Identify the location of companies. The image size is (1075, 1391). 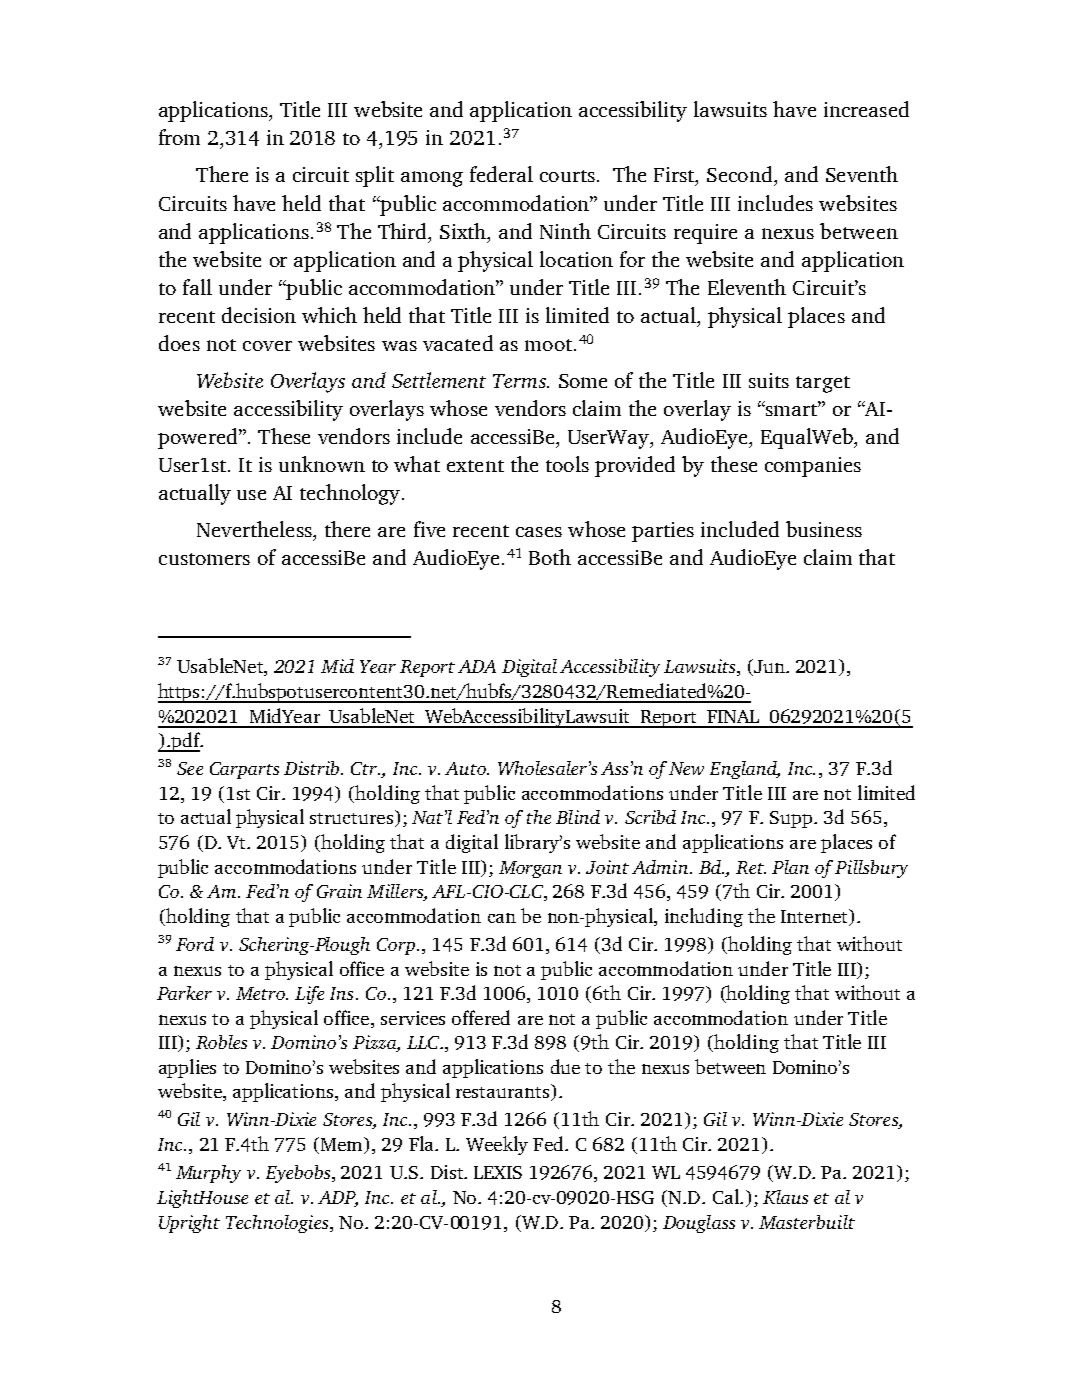
(813, 467).
